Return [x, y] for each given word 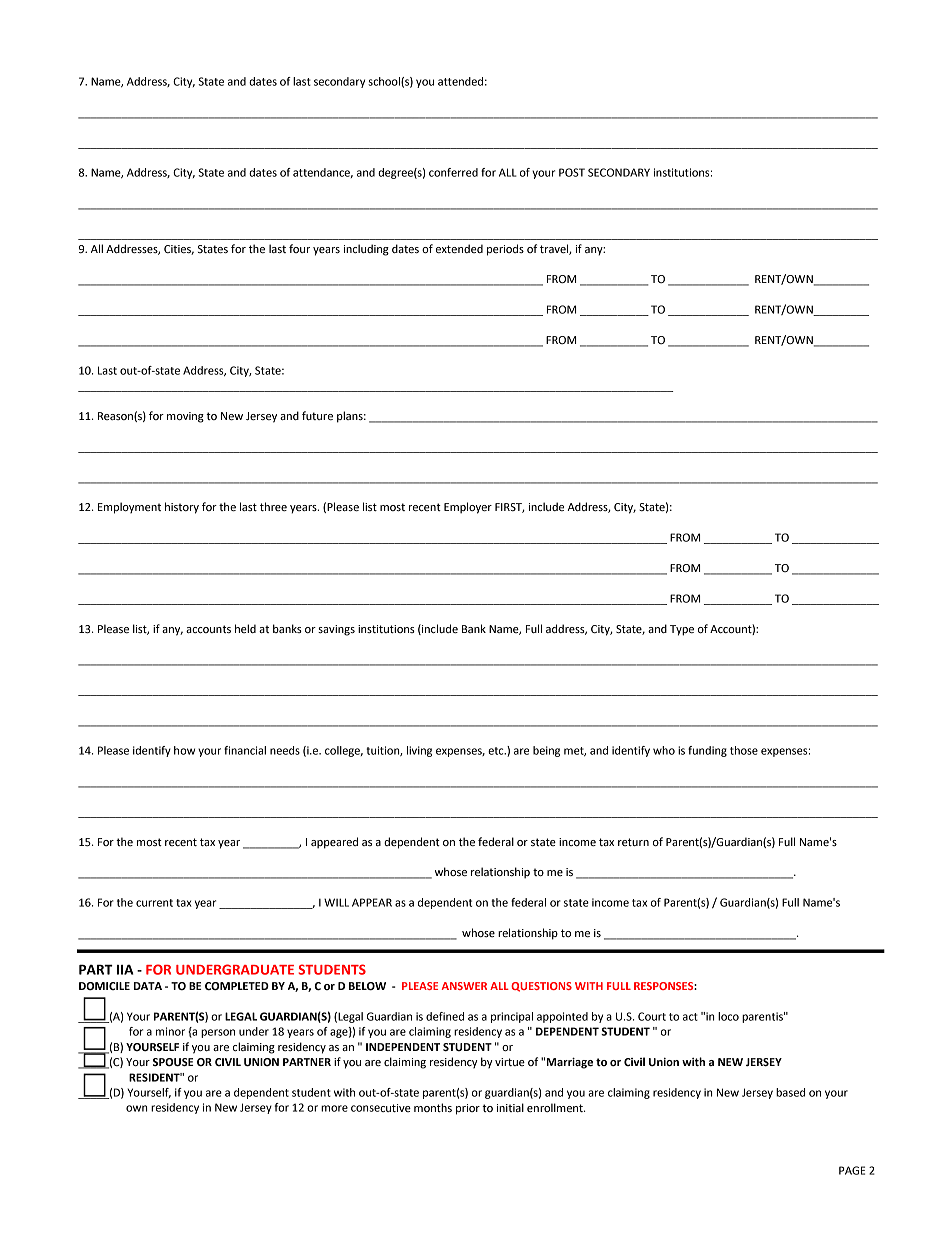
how [184, 750]
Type [682, 630]
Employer [468, 508]
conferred [453, 172]
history [182, 508]
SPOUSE [173, 1062]
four [299, 248]
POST [572, 172]
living [419, 751]
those [744, 750]
